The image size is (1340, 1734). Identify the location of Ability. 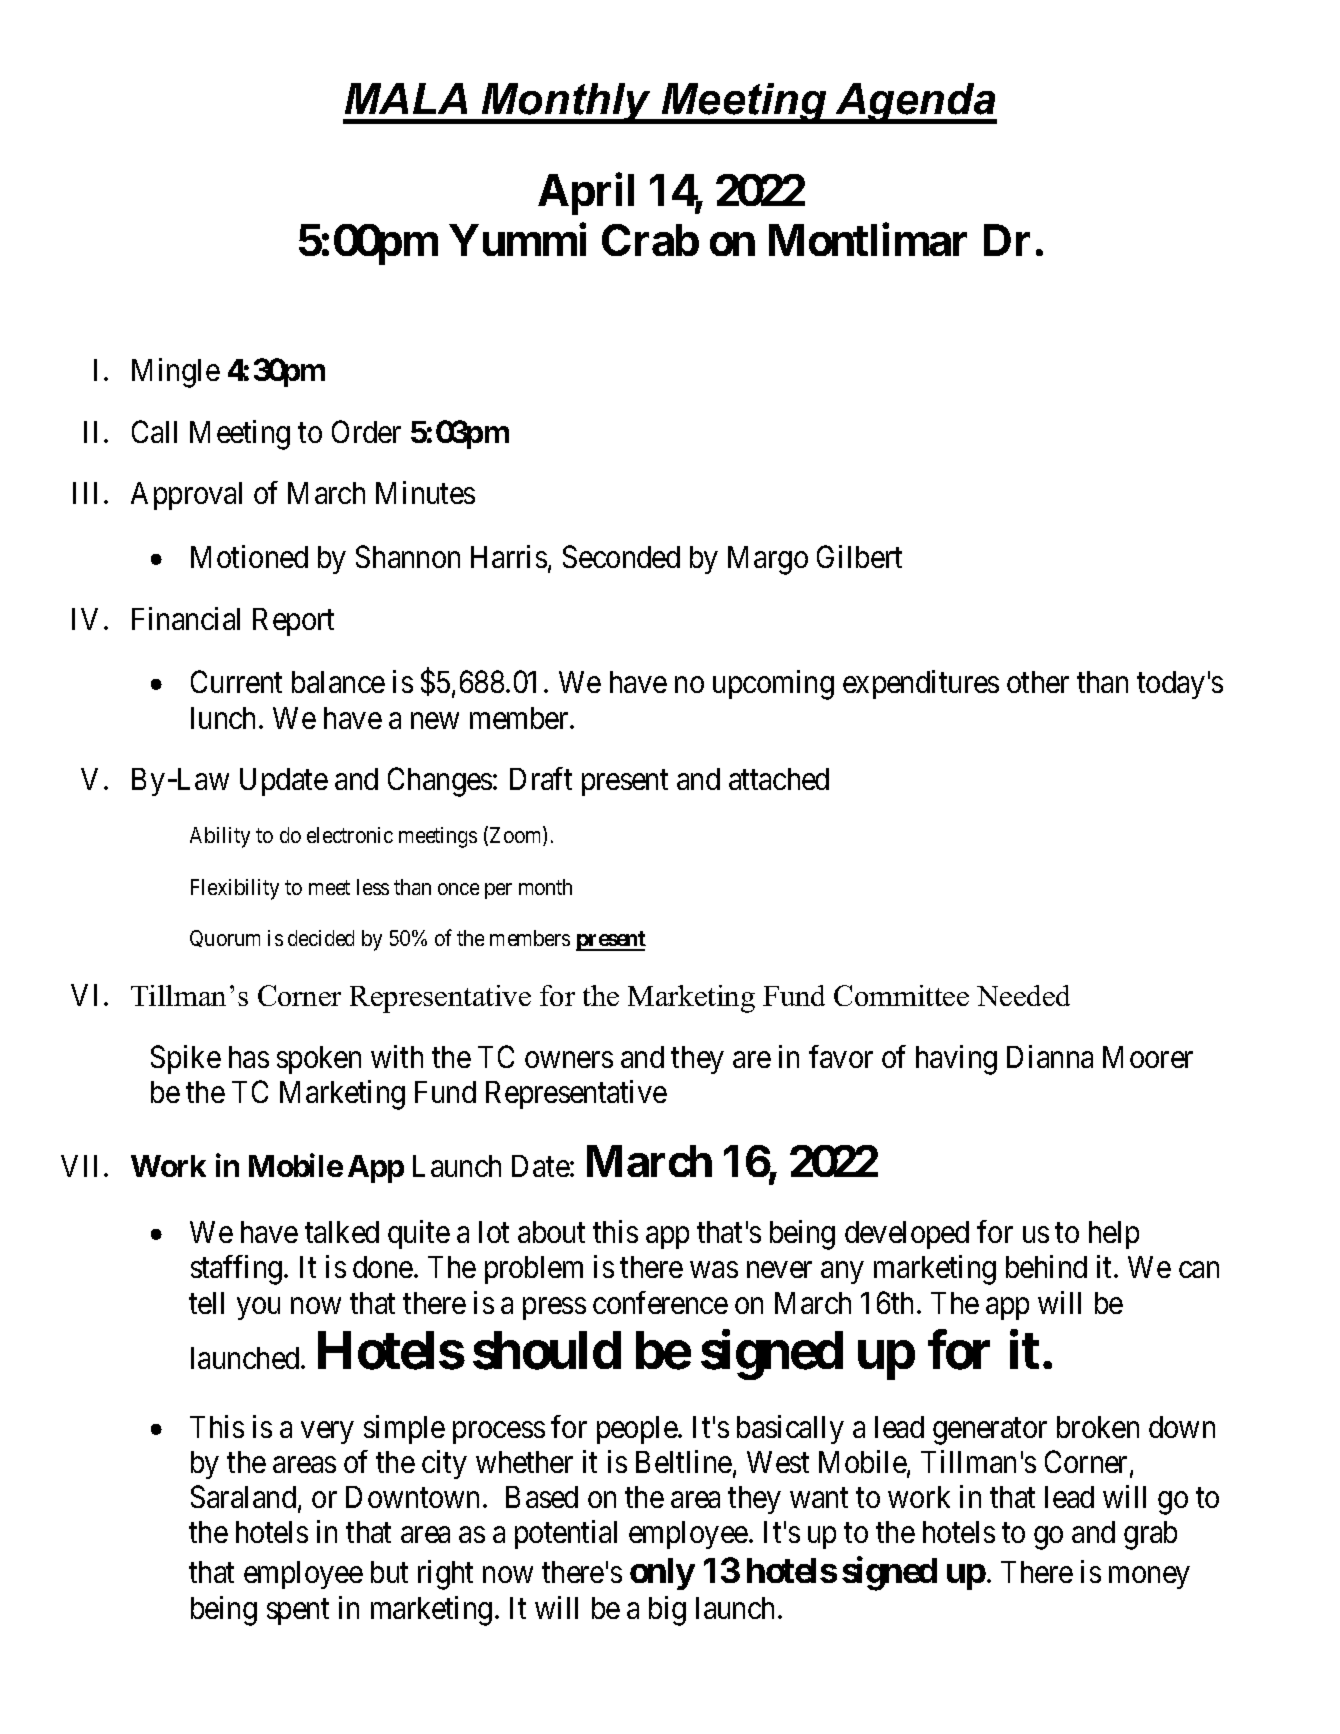
(220, 837).
